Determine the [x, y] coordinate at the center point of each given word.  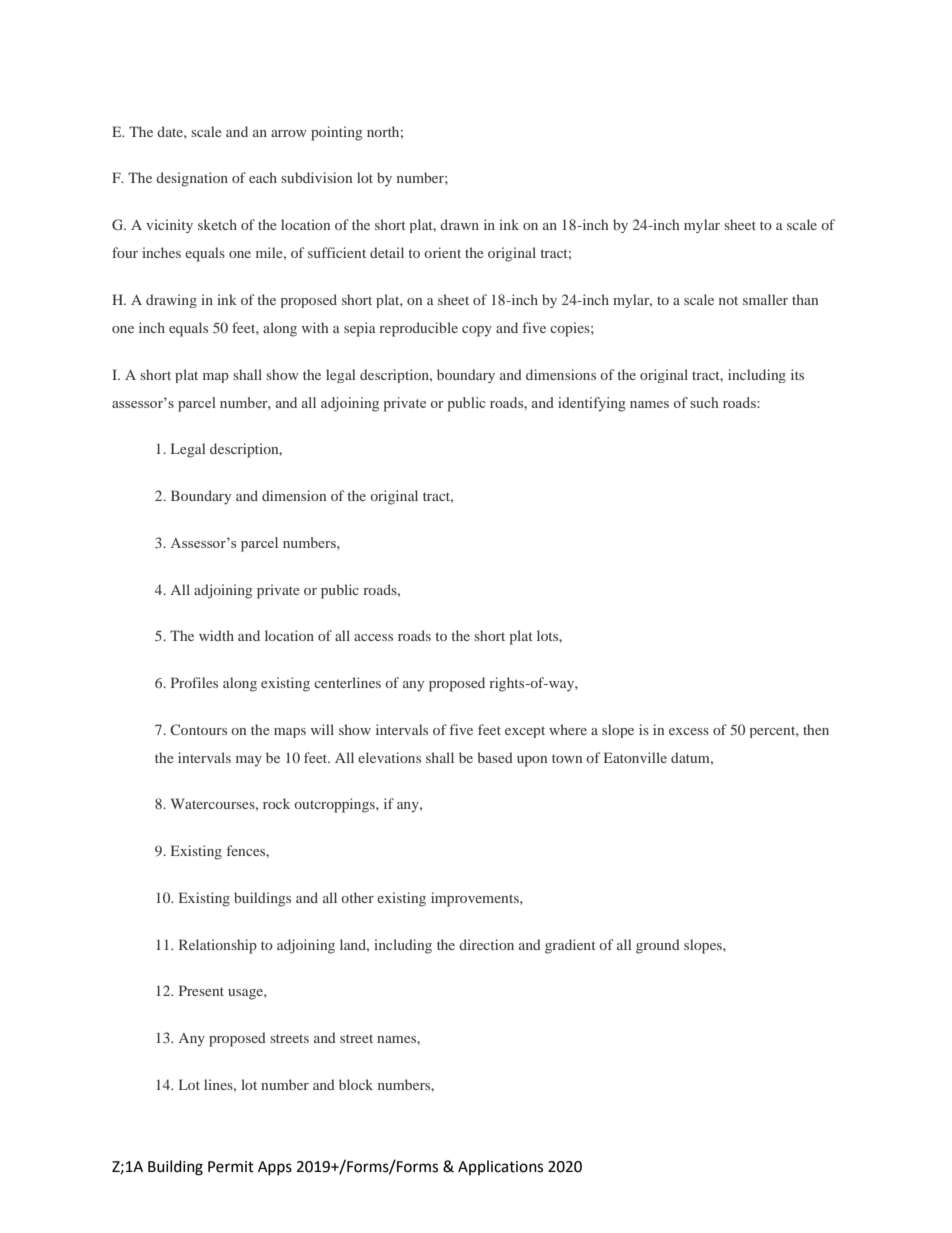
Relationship [218, 946]
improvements [476, 899]
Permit [231, 1167]
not [728, 300]
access [373, 637]
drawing [171, 301]
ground [658, 946]
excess [689, 731]
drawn [459, 224]
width [216, 635]
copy [477, 331]
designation [192, 179]
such [704, 402]
